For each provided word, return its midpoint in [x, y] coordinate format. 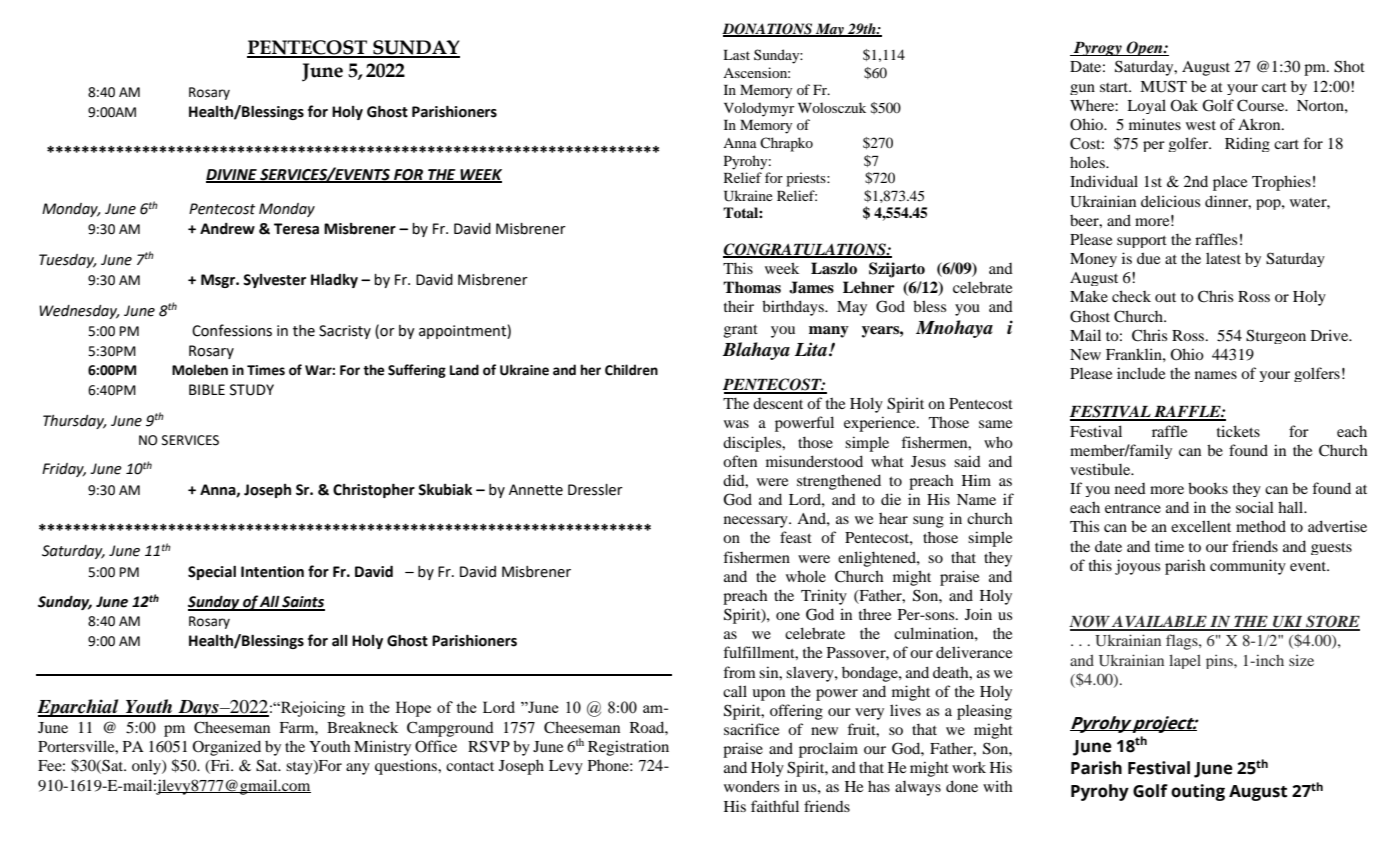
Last [736, 55]
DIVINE [232, 175]
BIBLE [207, 389]
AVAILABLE [1160, 623]
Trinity [824, 597]
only [147, 767]
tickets [1238, 431]
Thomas [752, 287]
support [1142, 241]
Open [1145, 48]
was [736, 424]
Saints [302, 603]
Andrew [227, 229]
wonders [751, 786]
